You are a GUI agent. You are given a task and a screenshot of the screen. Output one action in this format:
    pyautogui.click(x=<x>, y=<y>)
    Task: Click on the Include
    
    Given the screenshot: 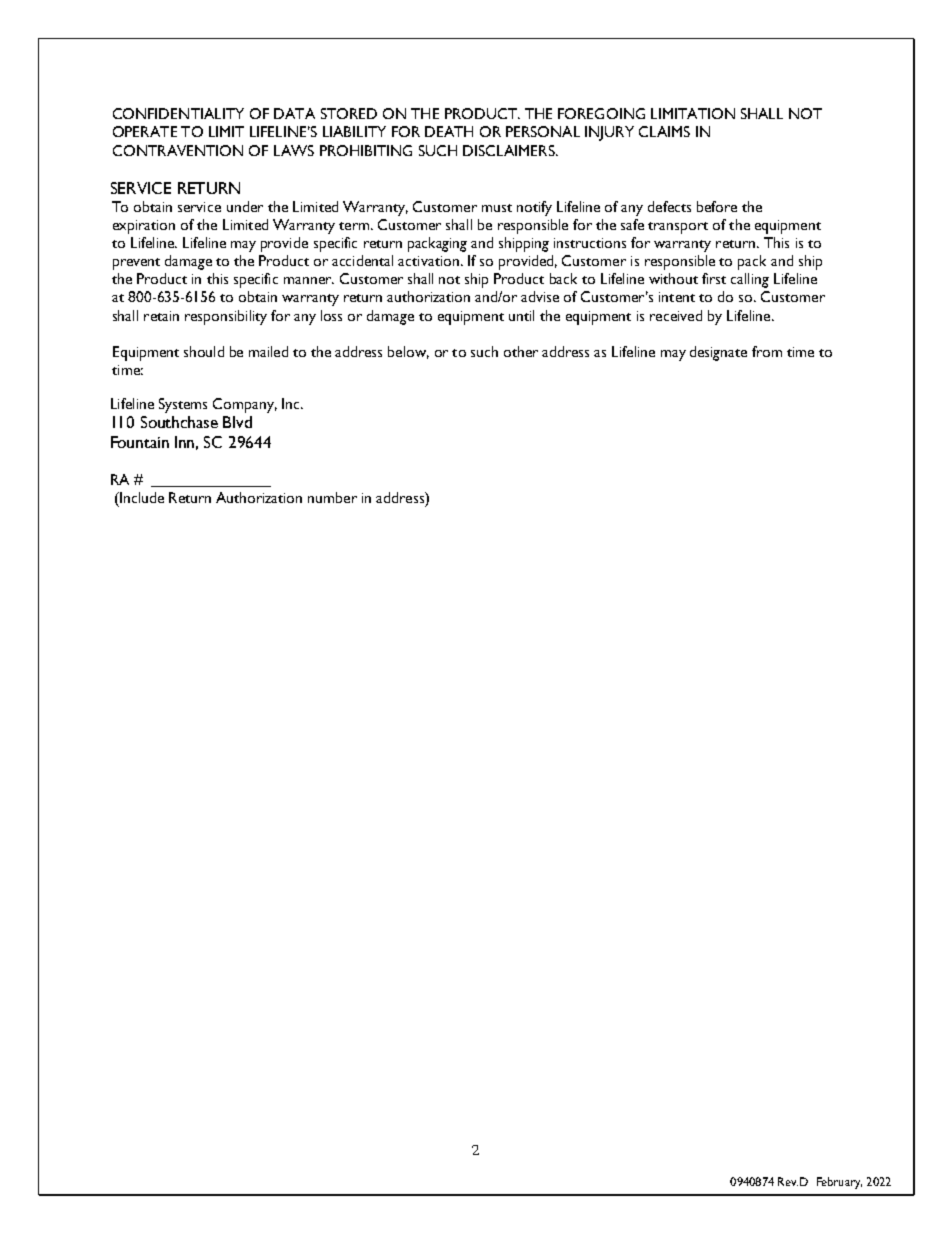 What is the action you would take?
    pyautogui.click(x=141, y=497)
